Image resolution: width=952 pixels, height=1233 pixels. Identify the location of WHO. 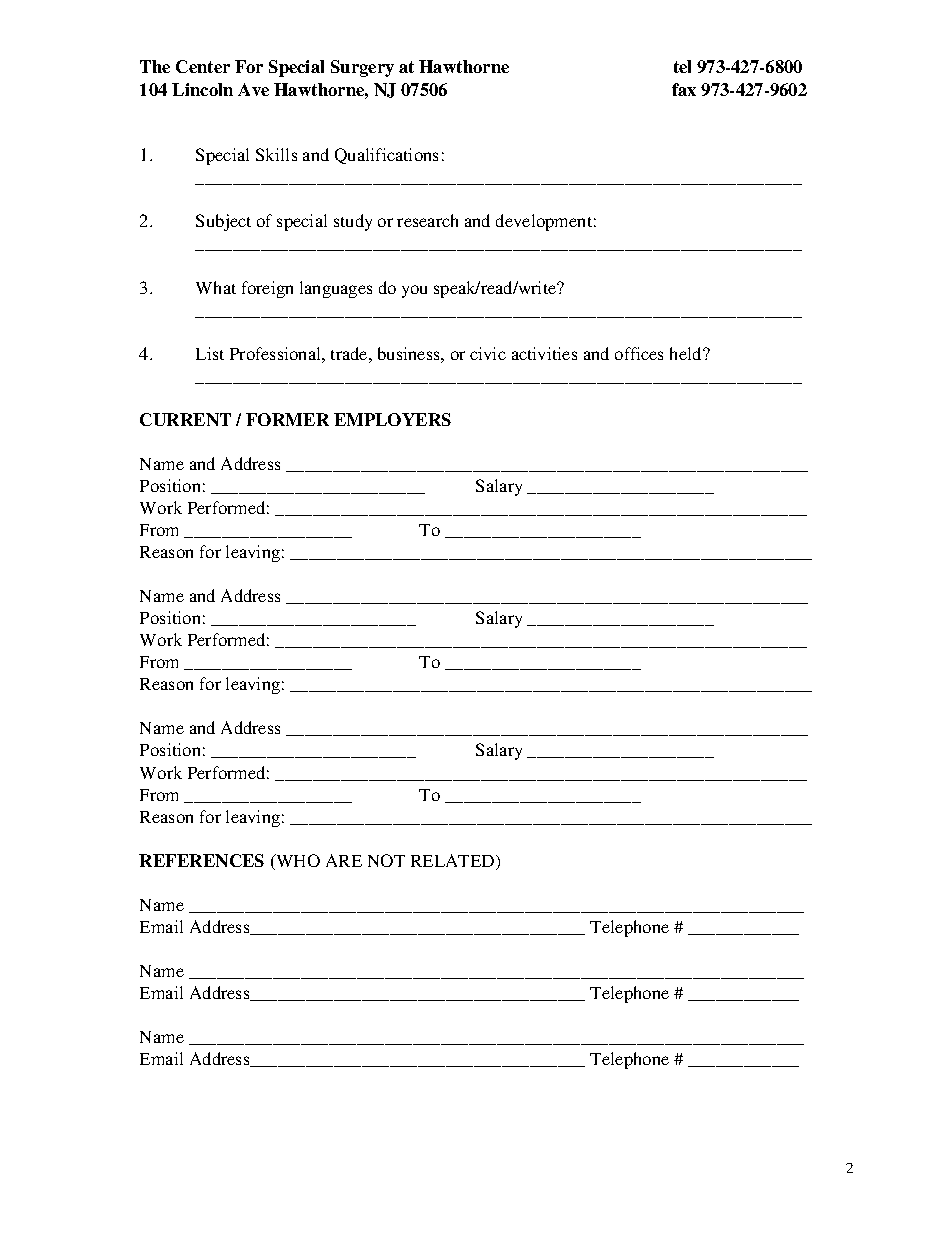
(297, 862).
